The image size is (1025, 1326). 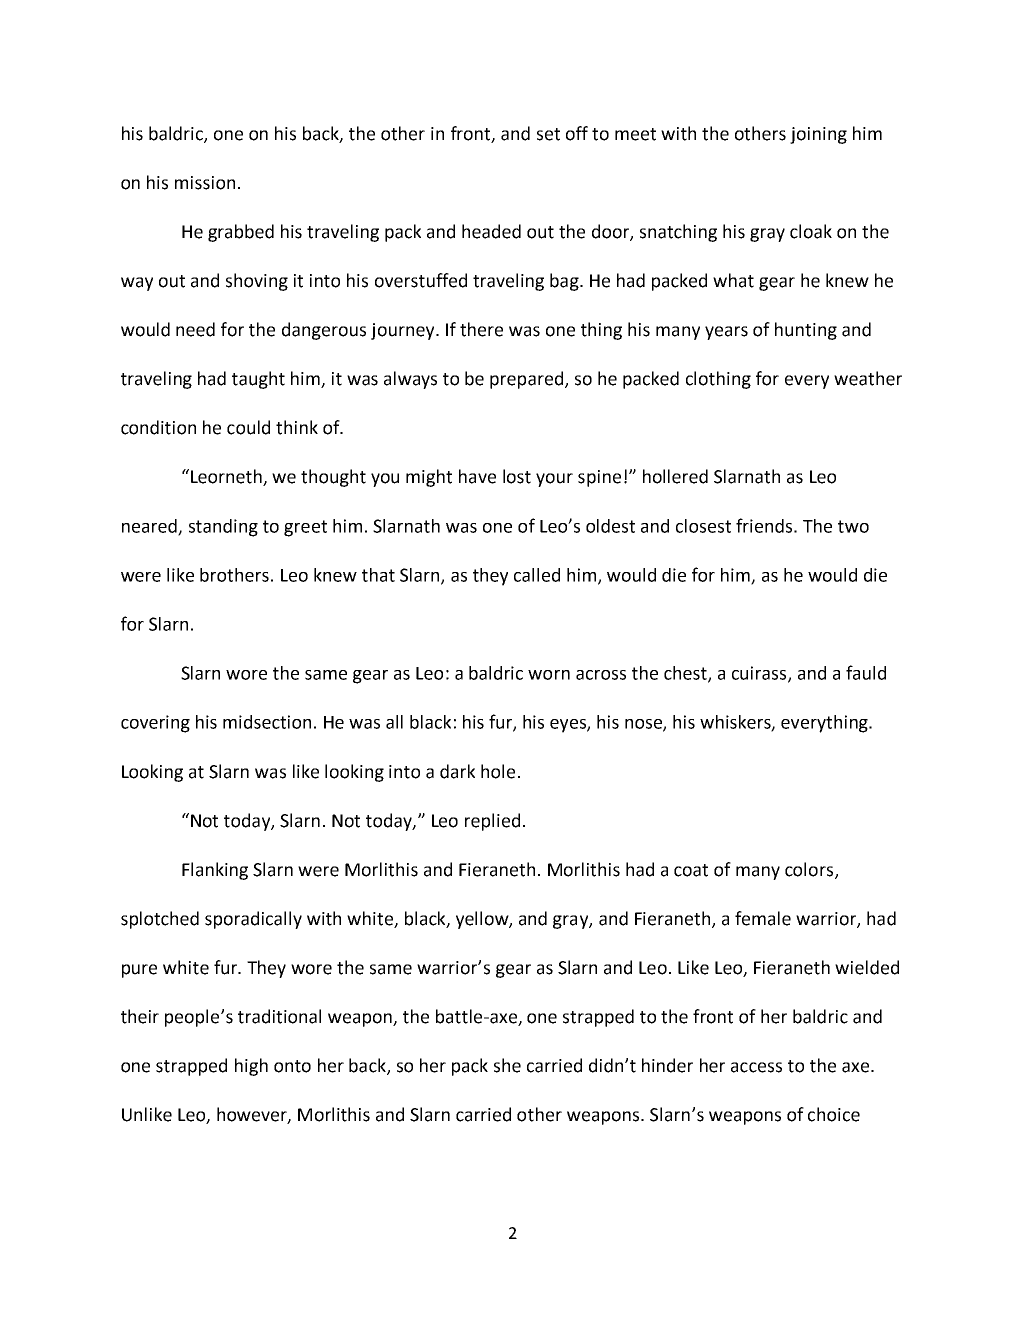 What do you see at coordinates (258, 380) in the image?
I see `taught` at bounding box center [258, 380].
